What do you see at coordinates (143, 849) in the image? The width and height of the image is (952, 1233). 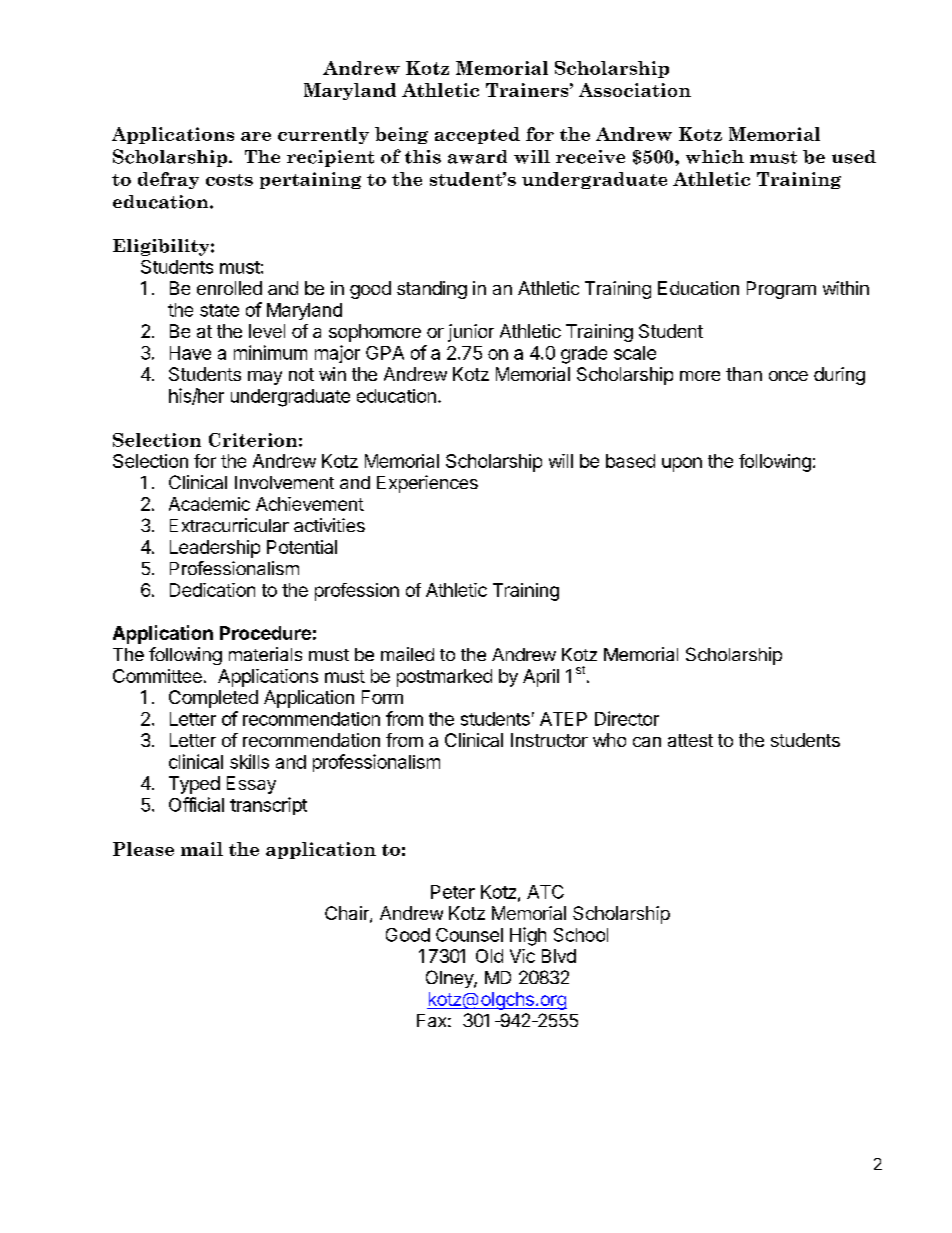 I see `Please` at bounding box center [143, 849].
